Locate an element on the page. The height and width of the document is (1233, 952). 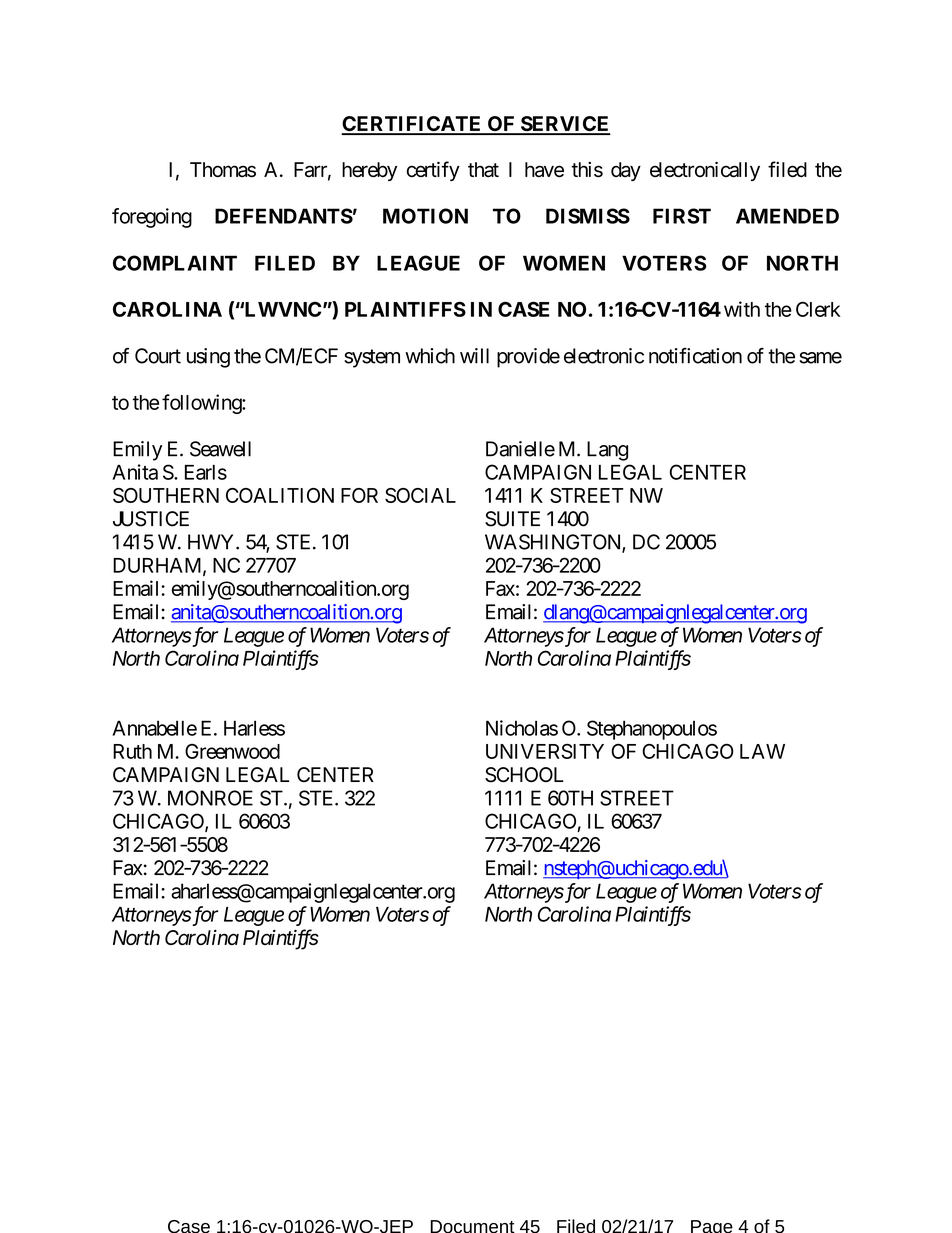
LAW is located at coordinates (762, 751).
